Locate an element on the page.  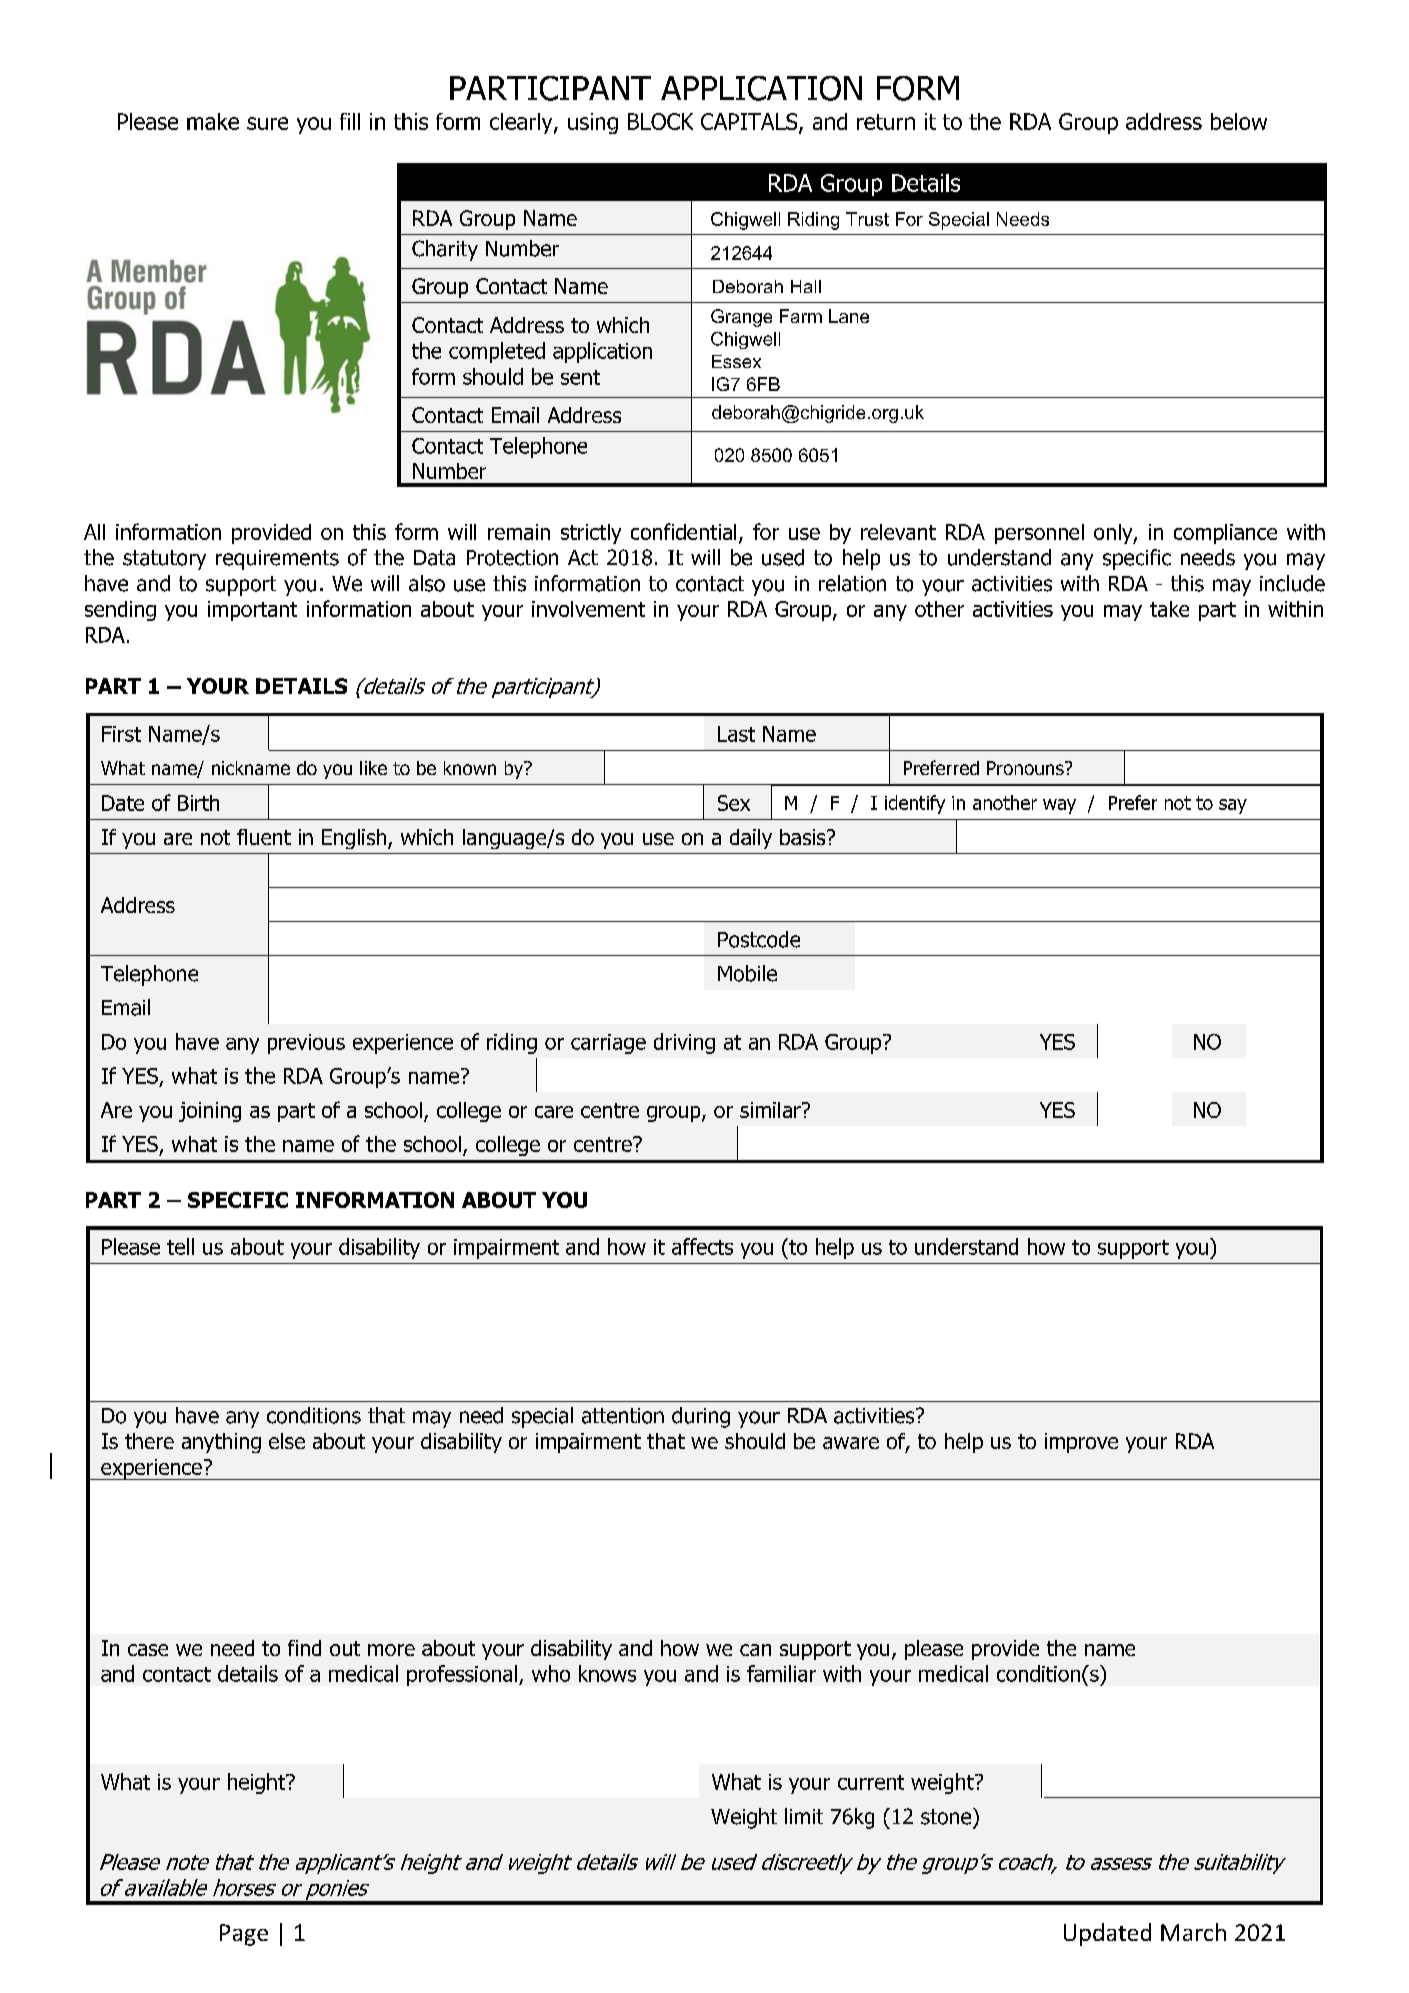
sure is located at coordinates (267, 123).
